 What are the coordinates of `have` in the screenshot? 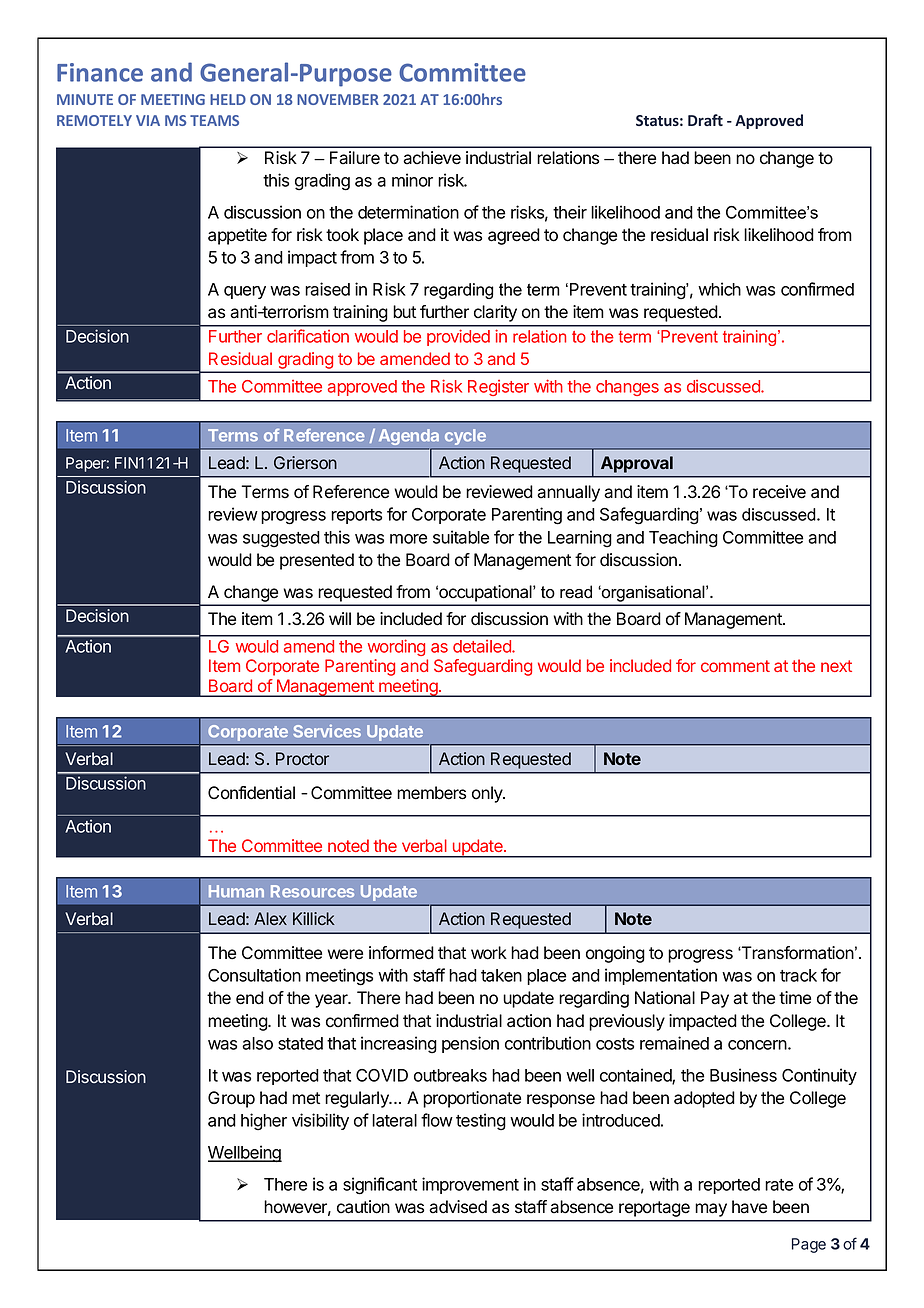 It's located at (749, 1207).
